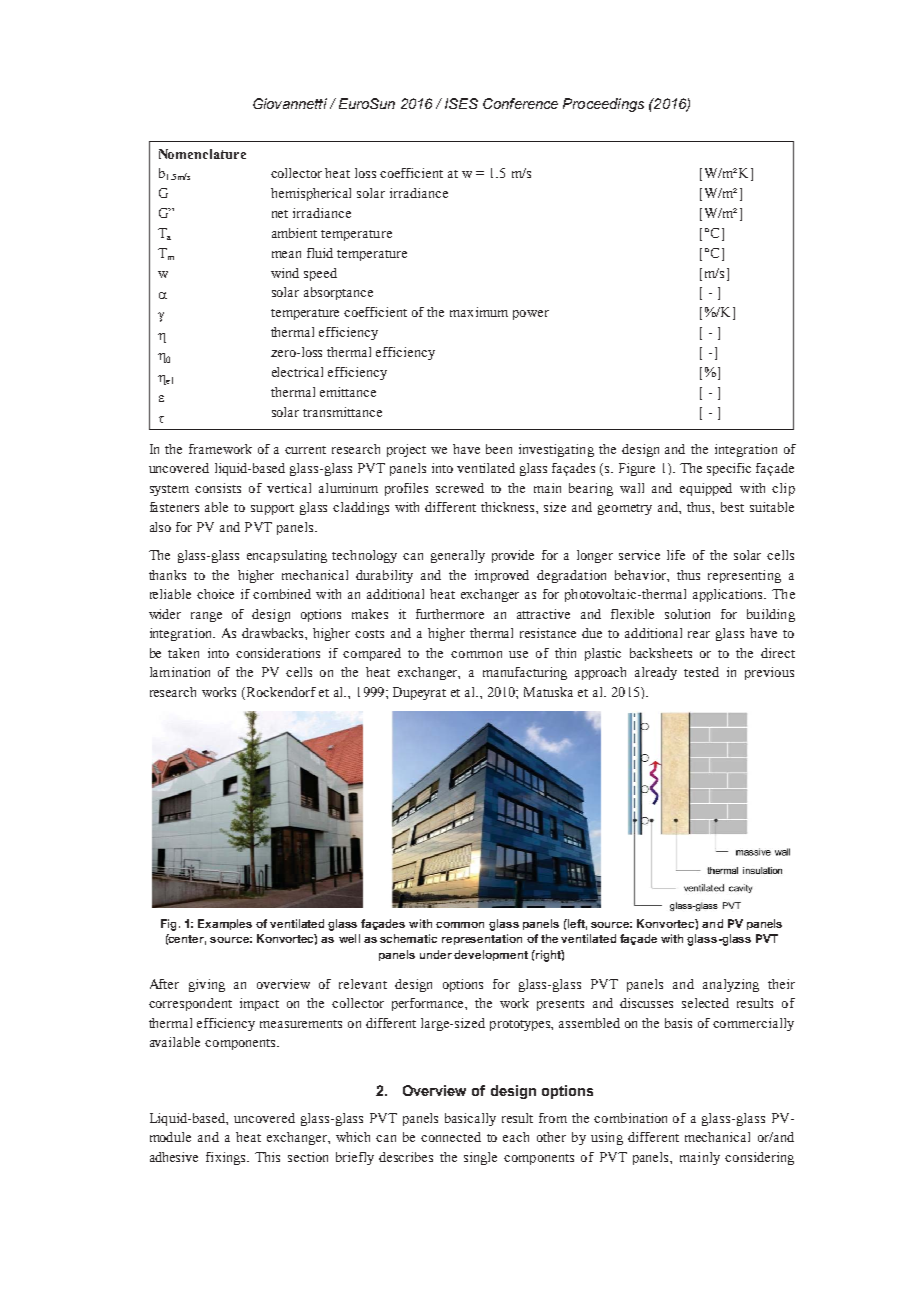 Image resolution: width=924 pixels, height=1308 pixels. Describe the element at coordinates (227, 1158) in the image. I see `fixings` at that location.
